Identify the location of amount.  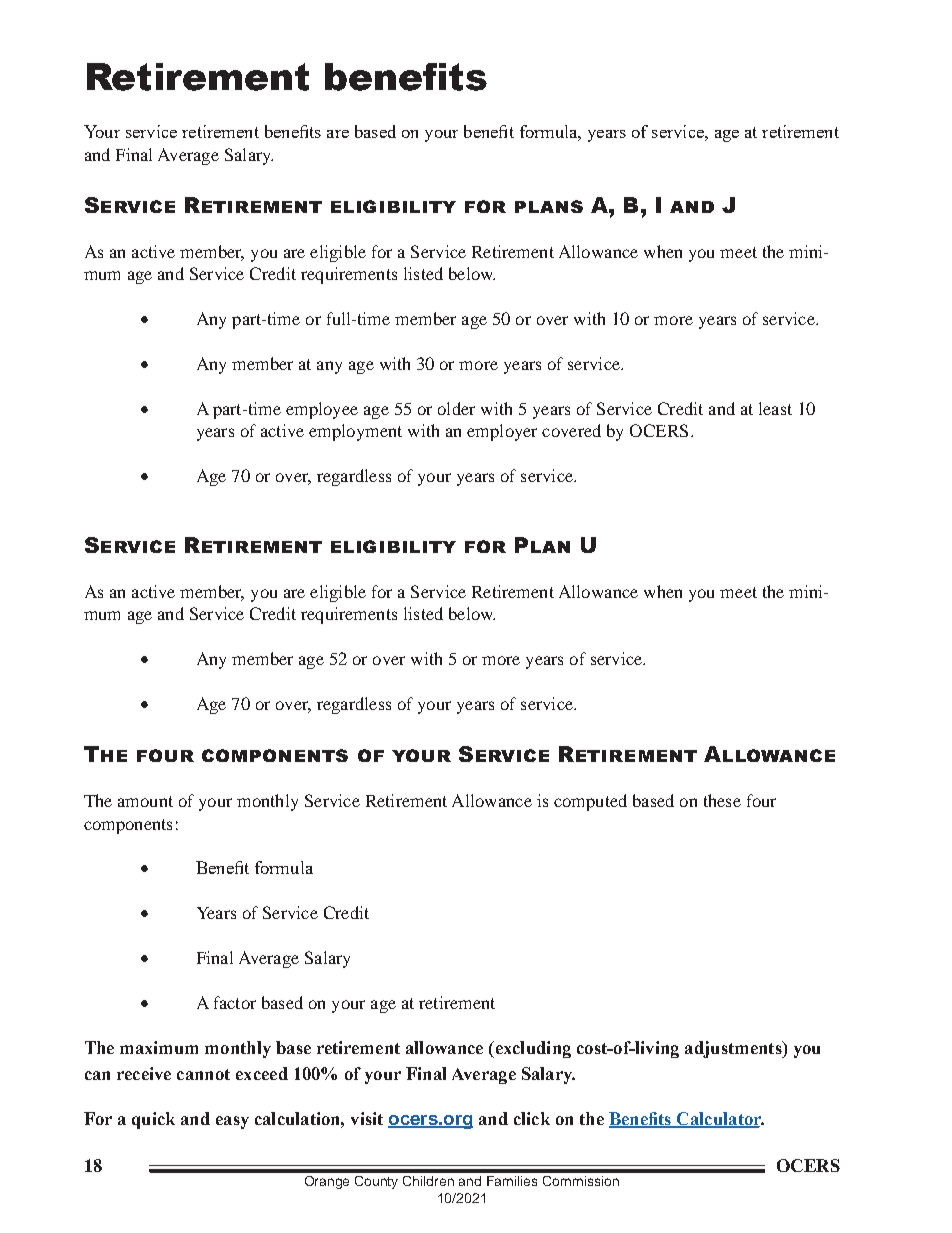
(145, 801).
